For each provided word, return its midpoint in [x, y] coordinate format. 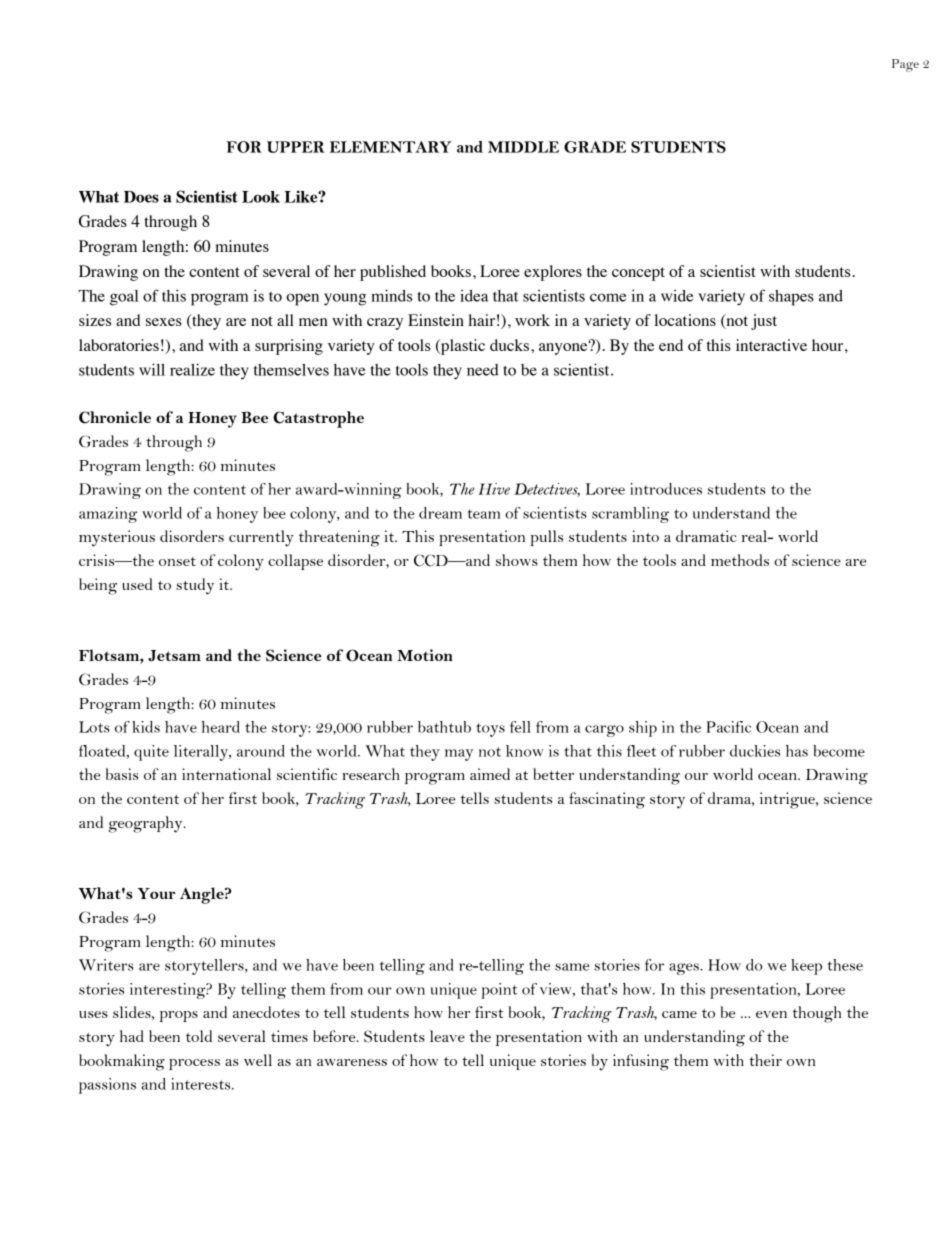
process [194, 1064]
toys [490, 730]
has [797, 751]
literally [202, 753]
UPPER [296, 147]
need [483, 370]
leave [447, 1036]
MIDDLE [523, 147]
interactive [771, 345]
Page [905, 65]
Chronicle [115, 417]
